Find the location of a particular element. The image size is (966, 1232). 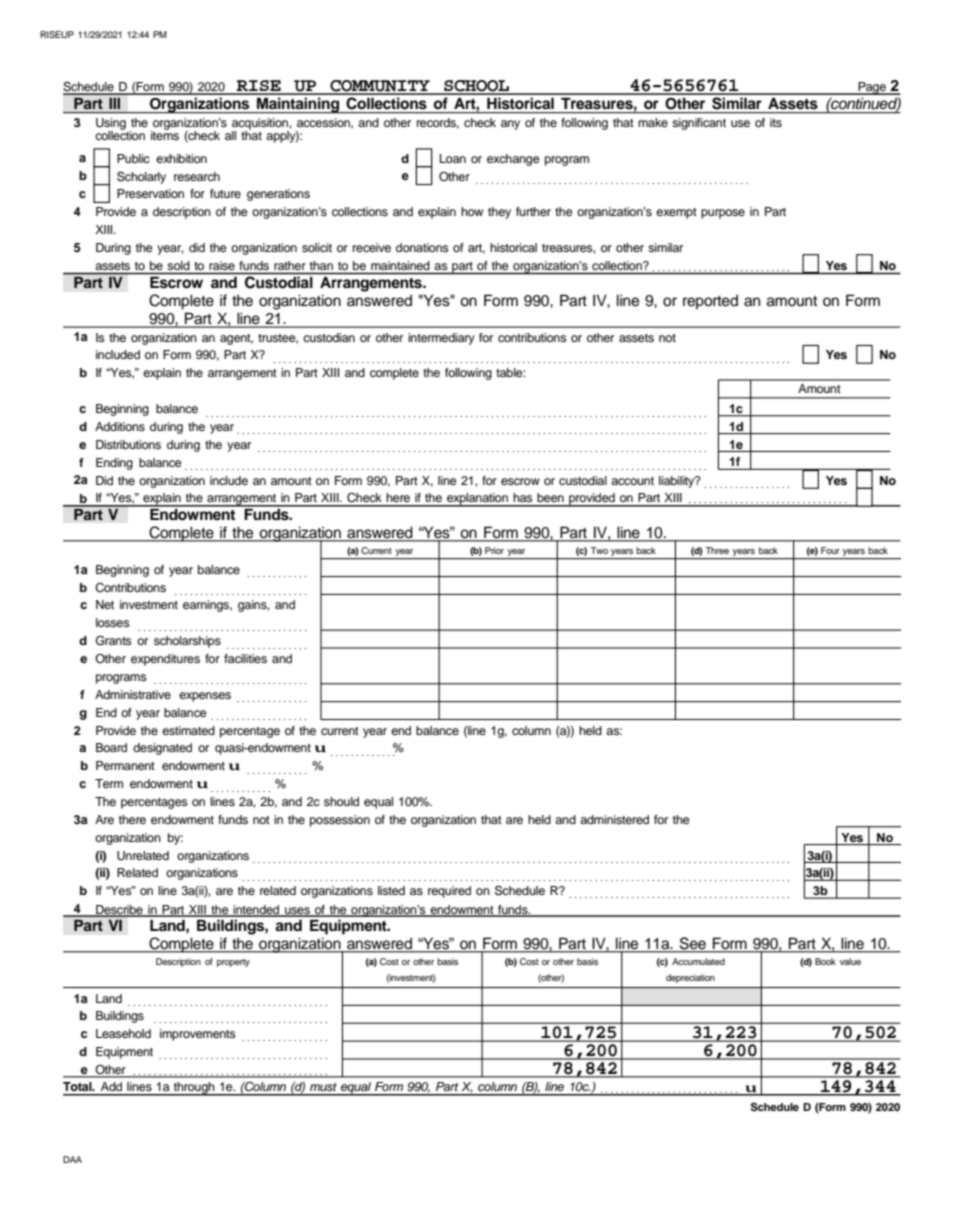

through is located at coordinates (194, 1089).
